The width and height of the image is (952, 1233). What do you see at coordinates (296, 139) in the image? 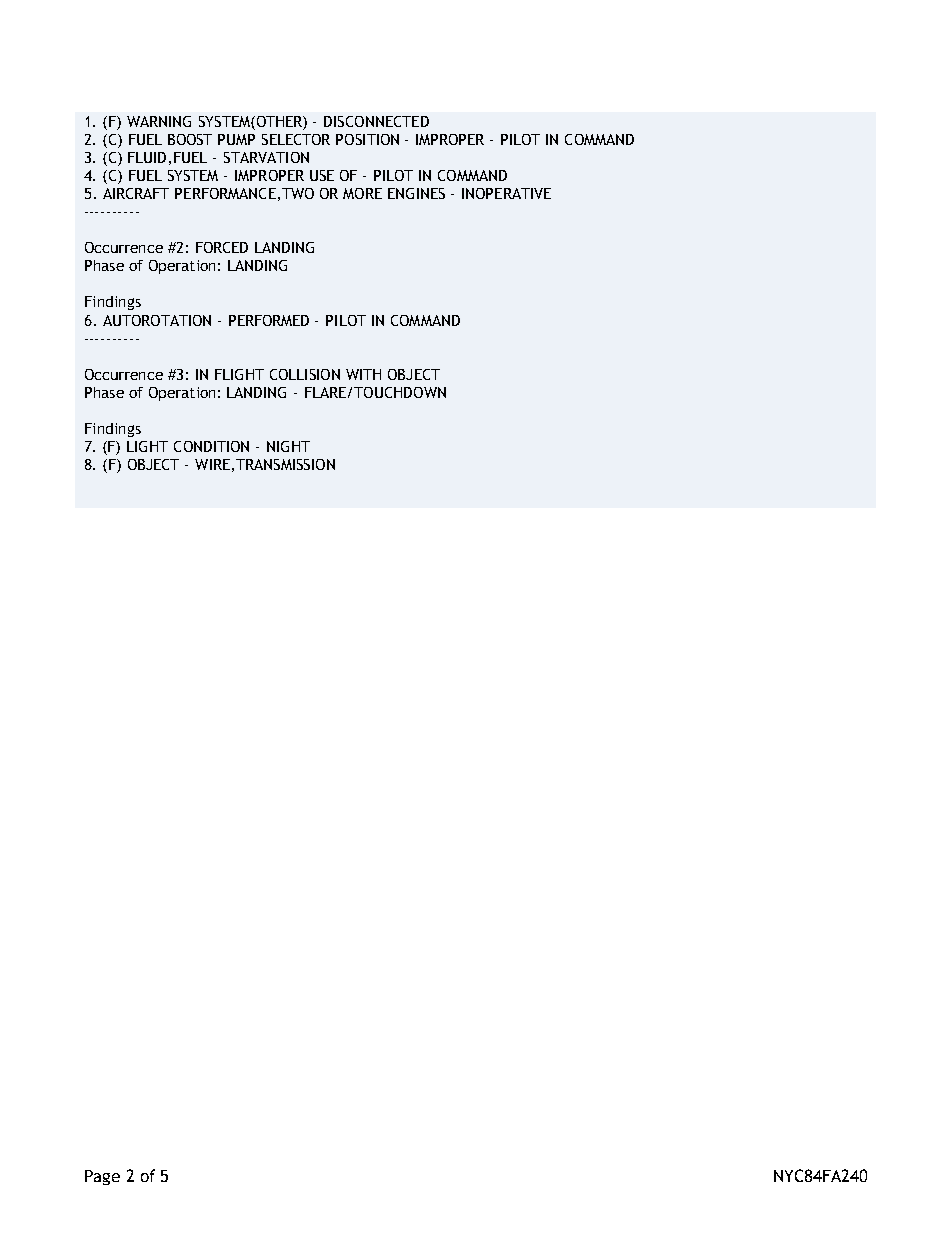
I see `SELECTOR` at bounding box center [296, 139].
